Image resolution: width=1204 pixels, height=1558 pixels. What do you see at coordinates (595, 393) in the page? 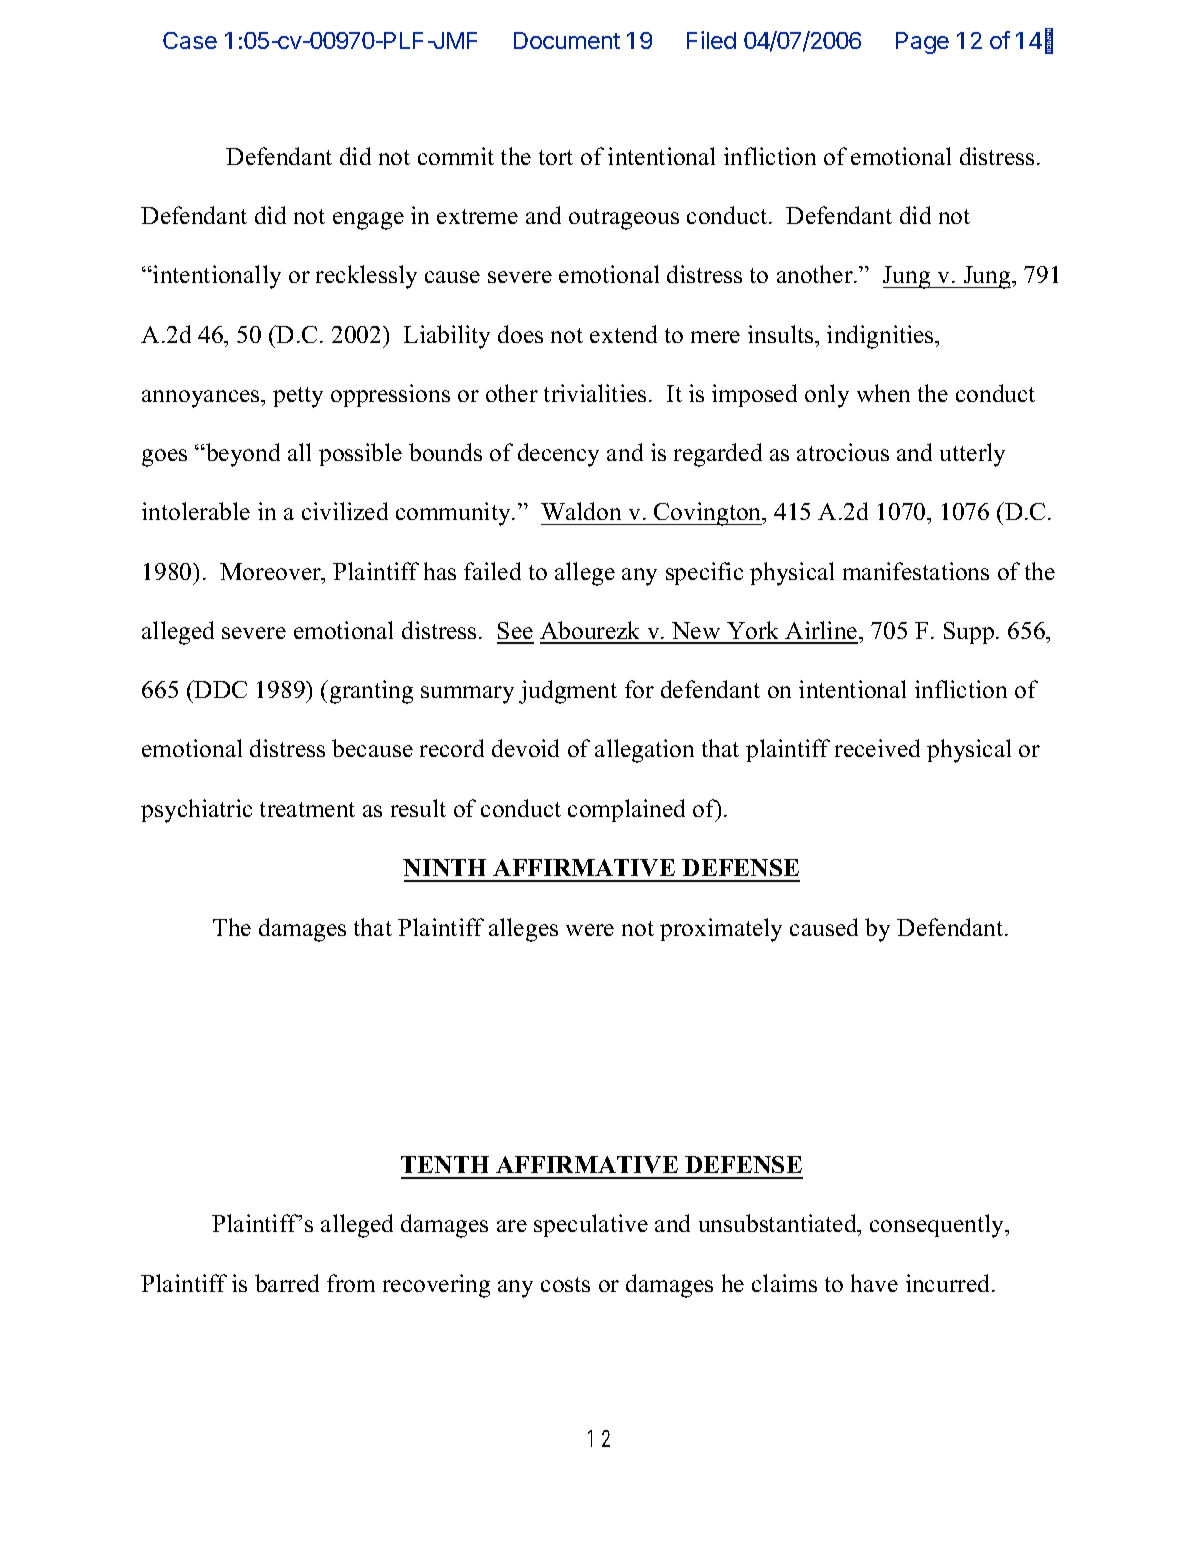
I see `trivialities` at bounding box center [595, 393].
